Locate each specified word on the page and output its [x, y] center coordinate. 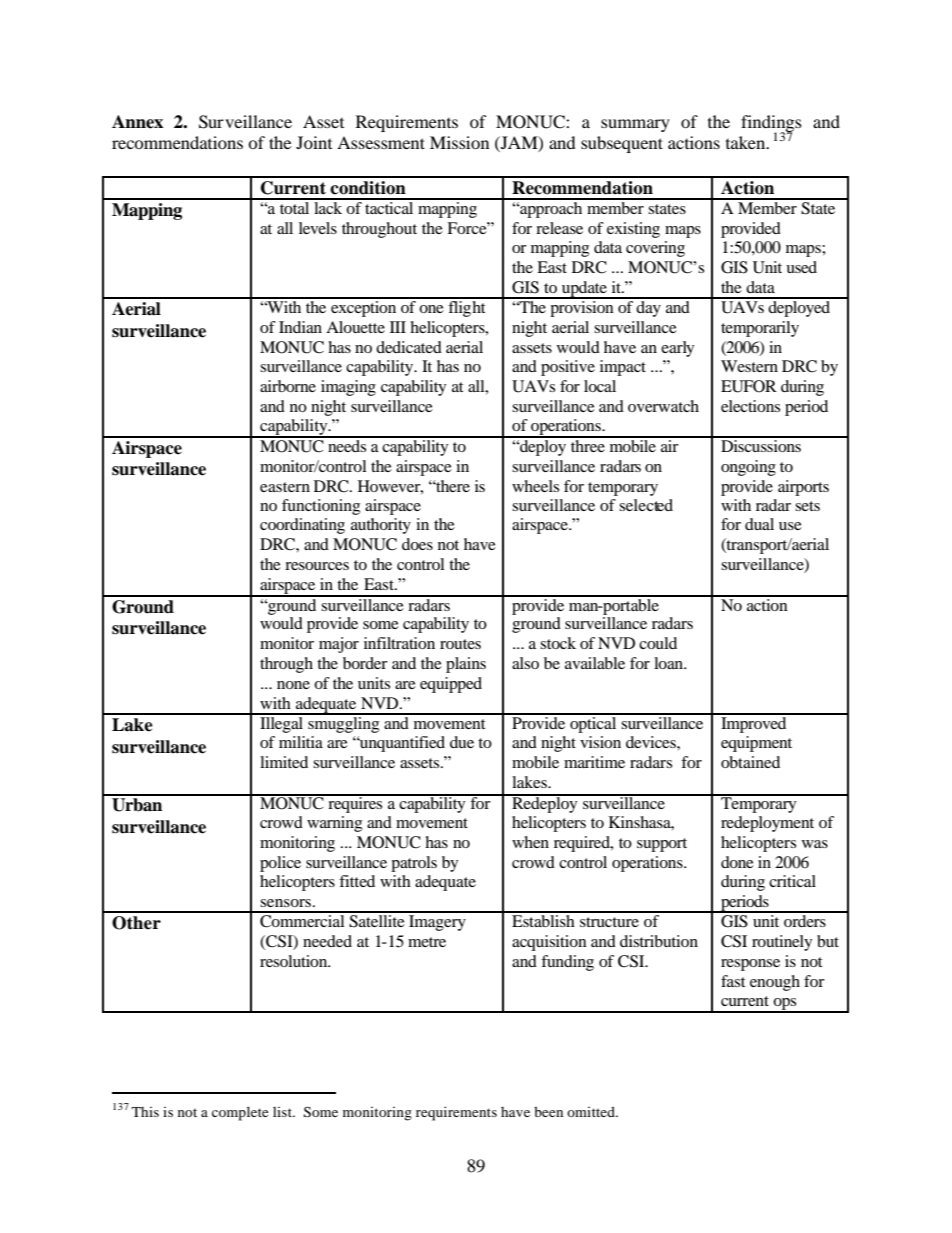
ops [785, 1005]
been [548, 1111]
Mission [459, 142]
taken [747, 142]
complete [240, 1113]
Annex [137, 122]
